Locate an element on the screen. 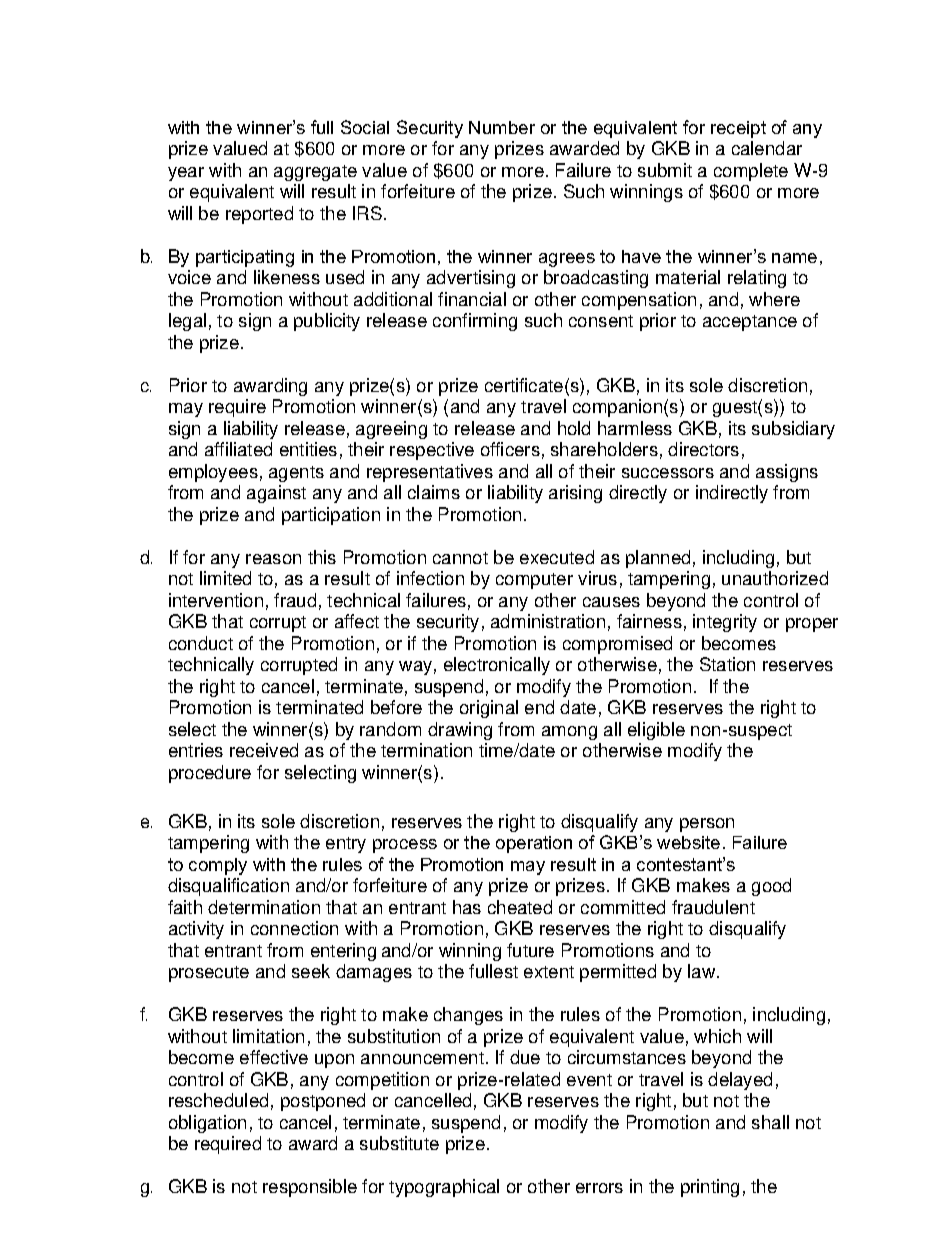  Number is located at coordinates (502, 127).
